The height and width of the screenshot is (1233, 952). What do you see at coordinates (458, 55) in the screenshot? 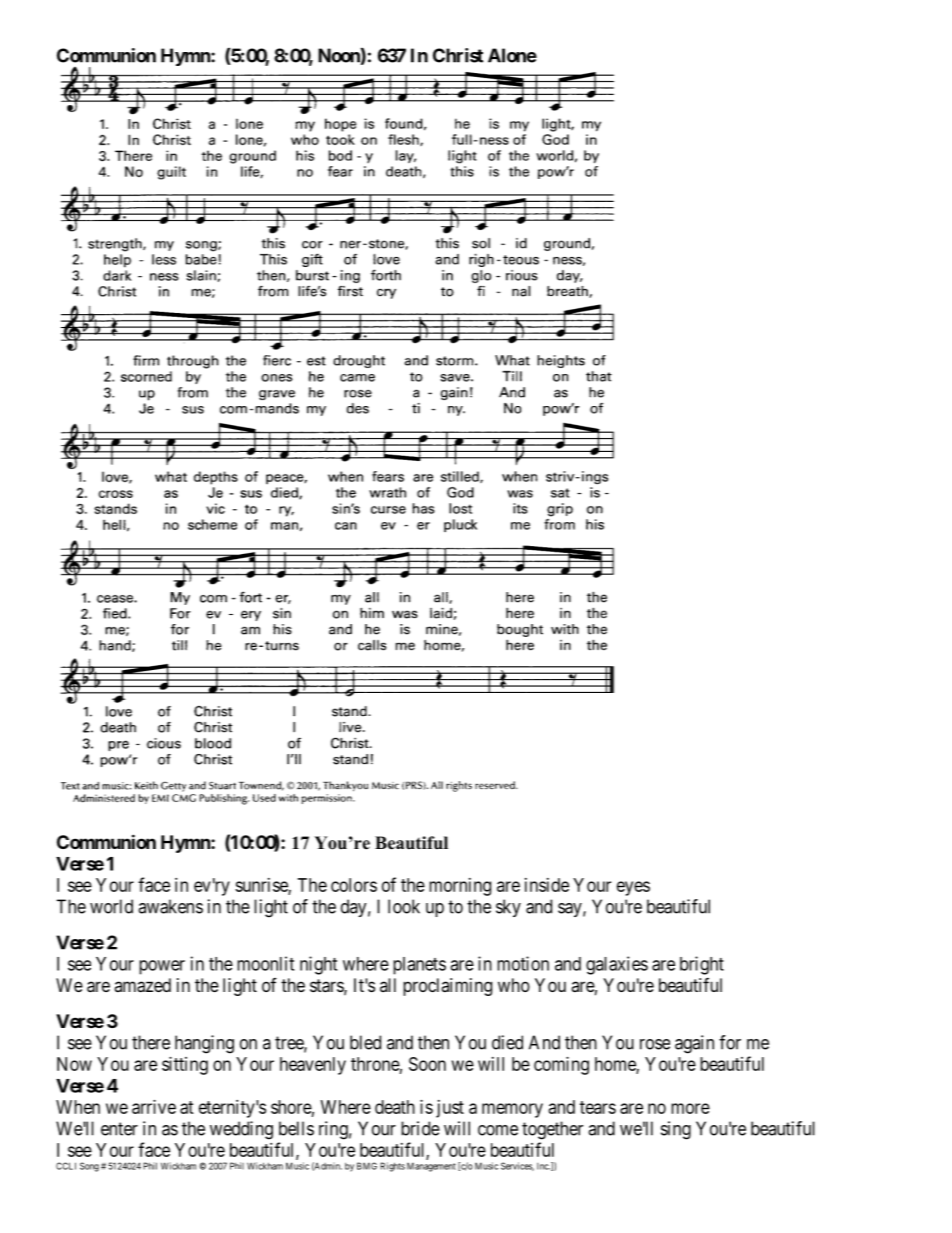
I see `Christ` at bounding box center [458, 55].
